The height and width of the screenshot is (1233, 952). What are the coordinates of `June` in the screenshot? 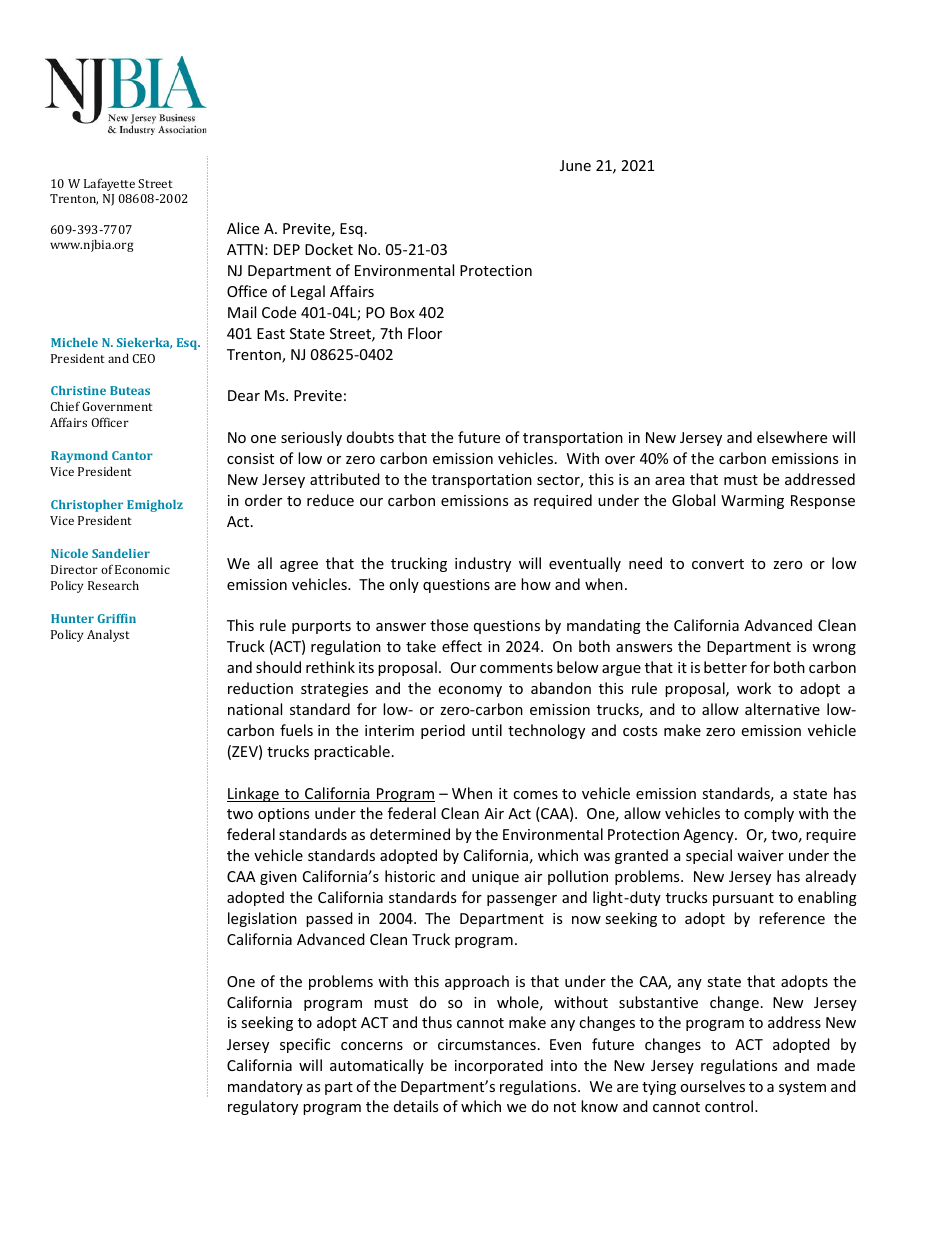 It's located at (575, 165).
